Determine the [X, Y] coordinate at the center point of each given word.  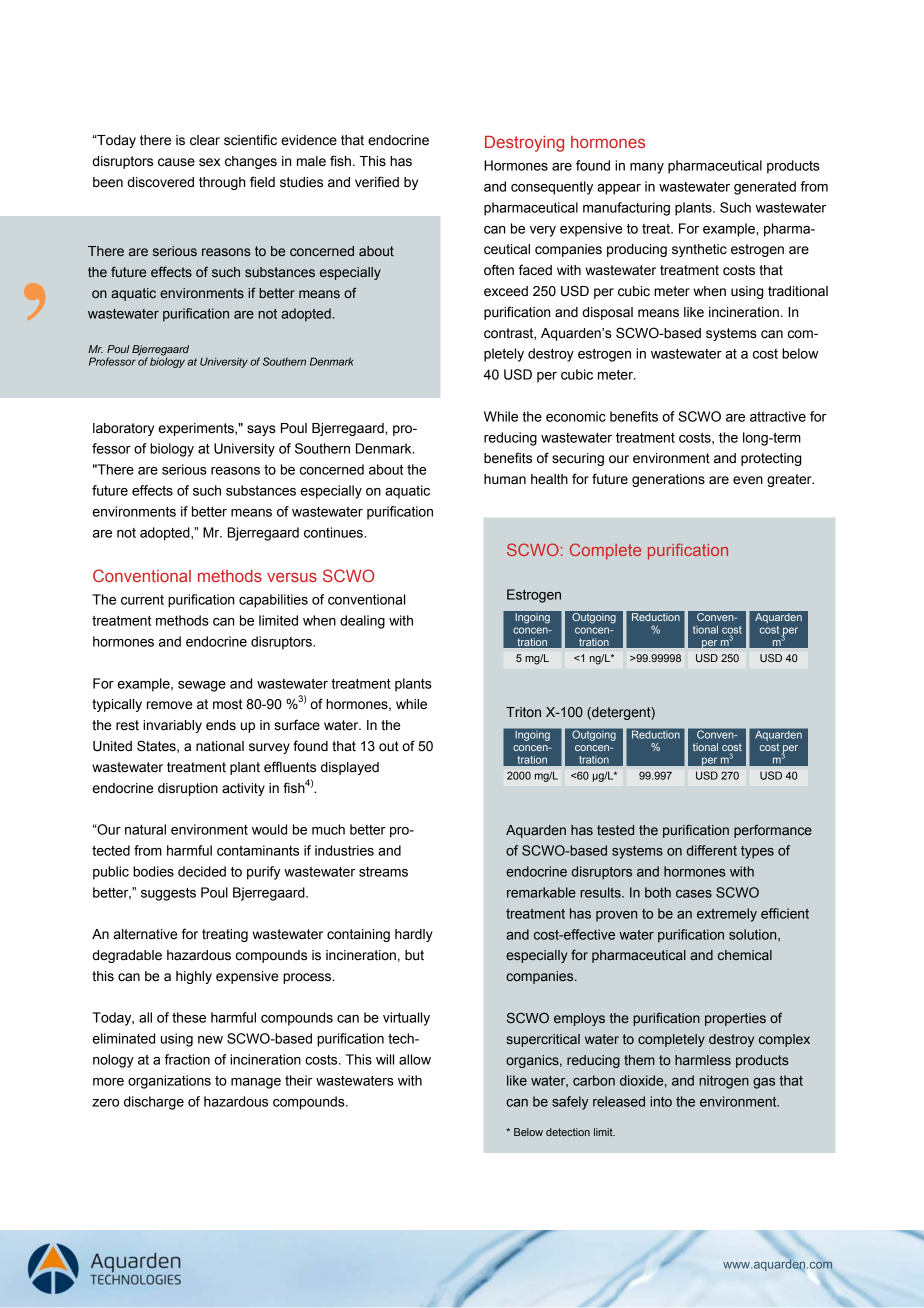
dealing [362, 622]
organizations [169, 1082]
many [647, 168]
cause [176, 162]
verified [377, 182]
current [142, 600]
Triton [523, 712]
